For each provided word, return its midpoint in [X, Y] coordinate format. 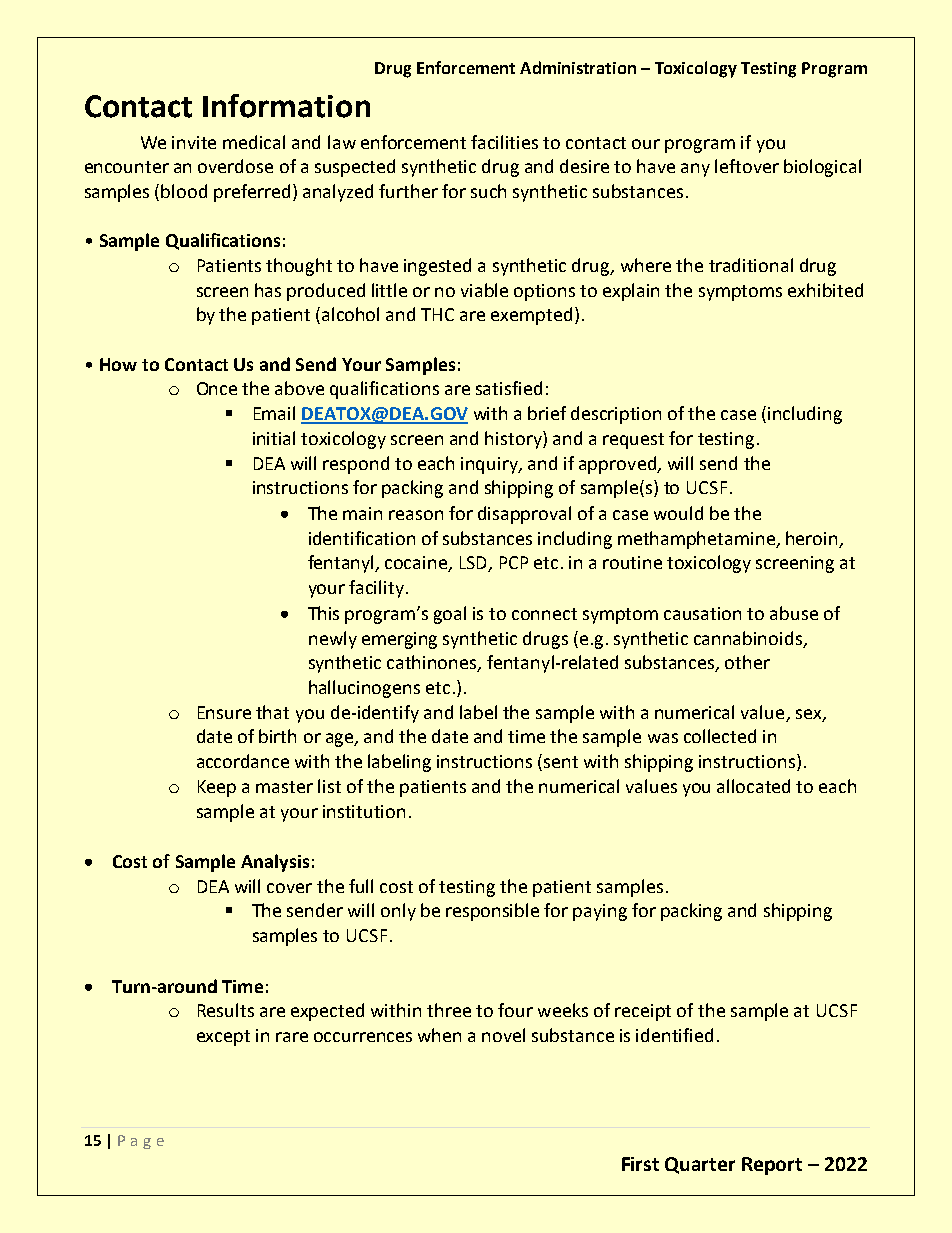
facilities [504, 142]
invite [194, 142]
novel [503, 1035]
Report [772, 1166]
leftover [747, 166]
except [223, 1038]
